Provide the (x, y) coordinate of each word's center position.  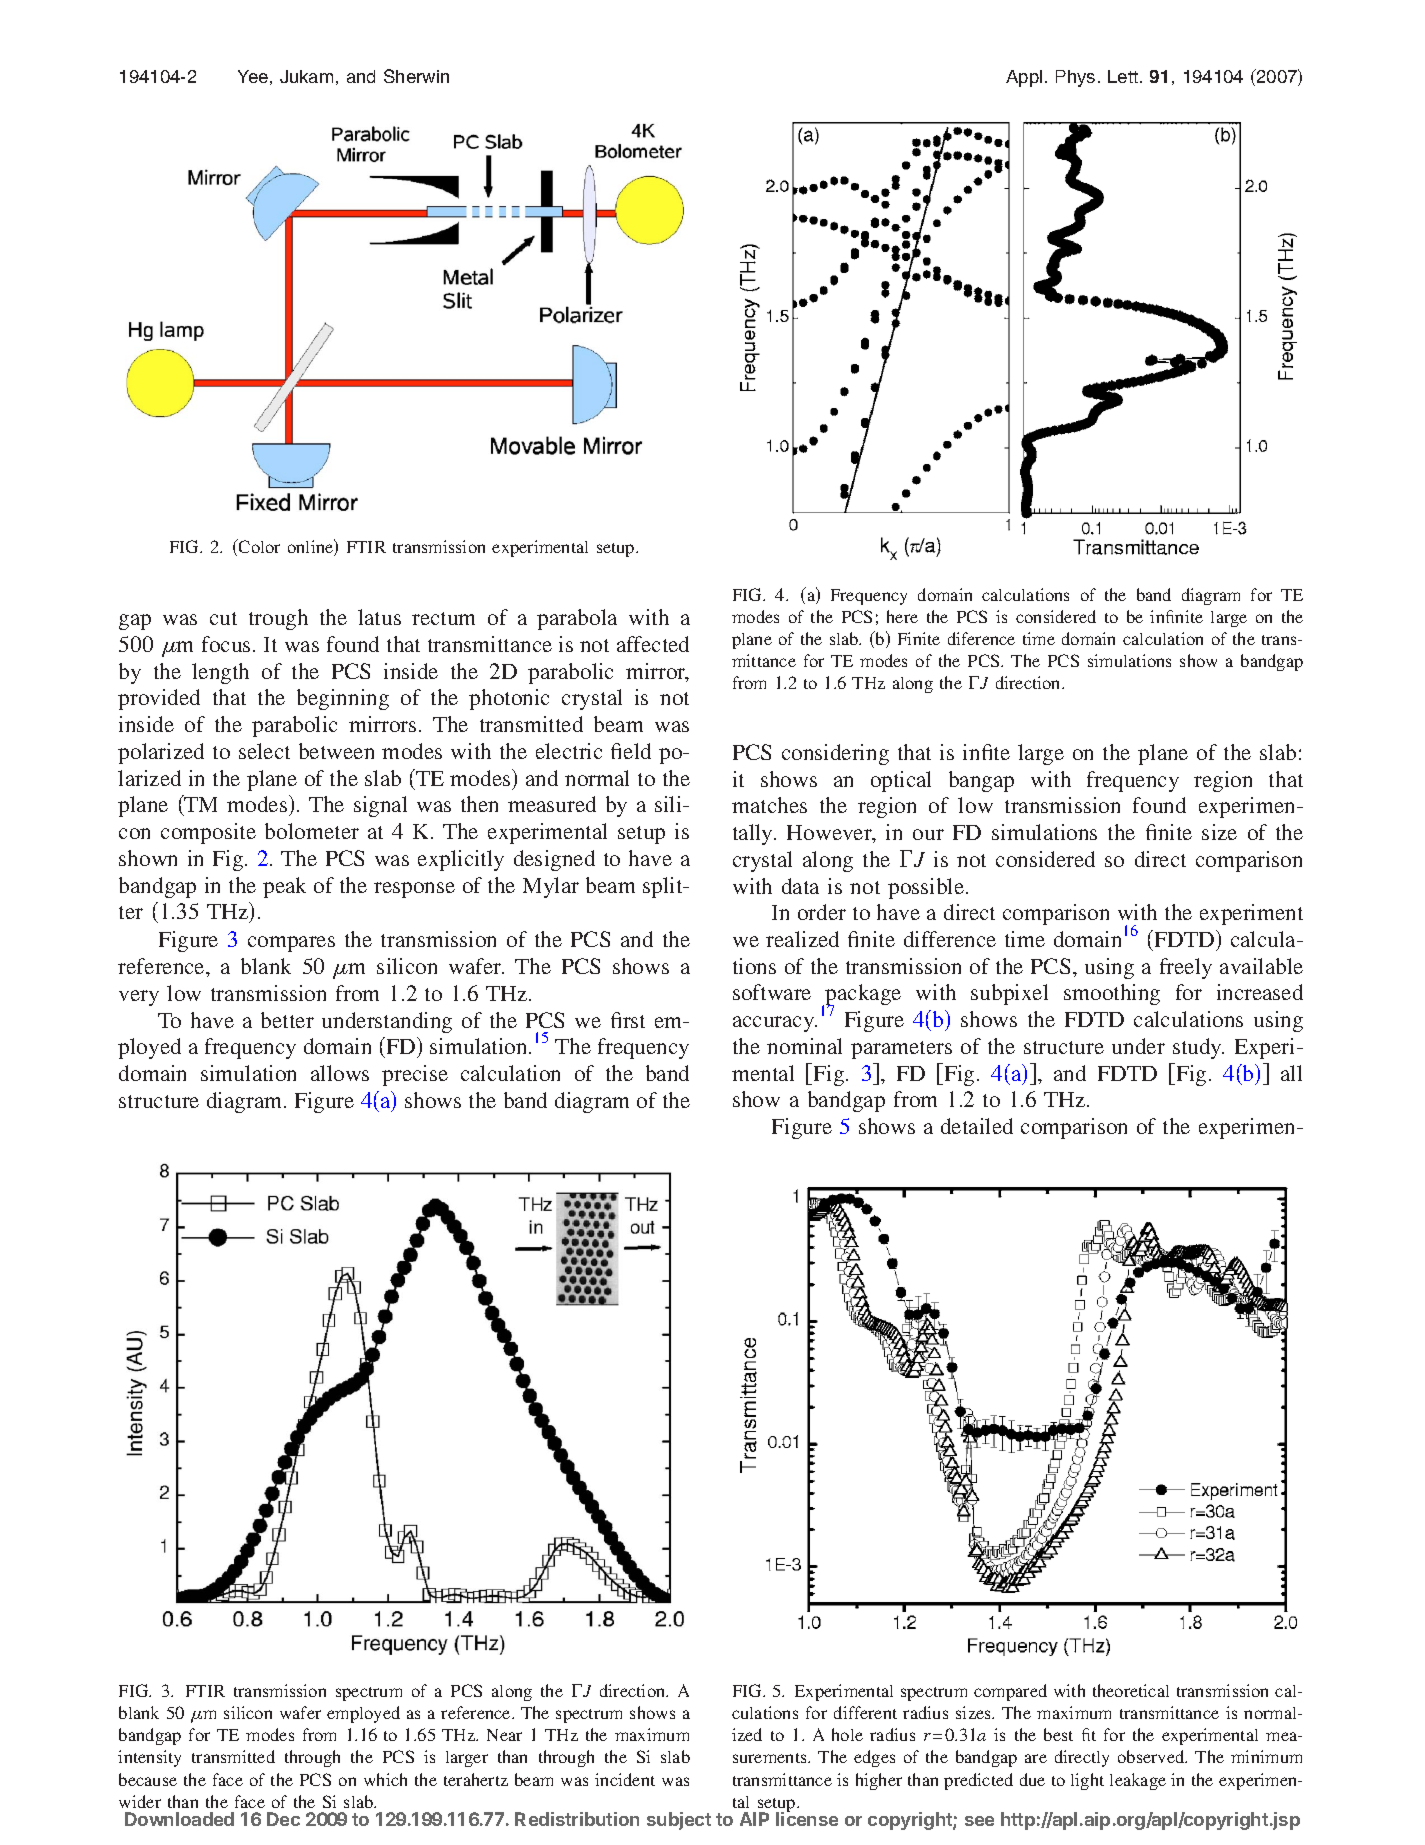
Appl (1024, 78)
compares (291, 944)
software (772, 992)
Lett (1124, 76)
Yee (253, 76)
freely (1186, 968)
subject (679, 1821)
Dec (283, 1819)
